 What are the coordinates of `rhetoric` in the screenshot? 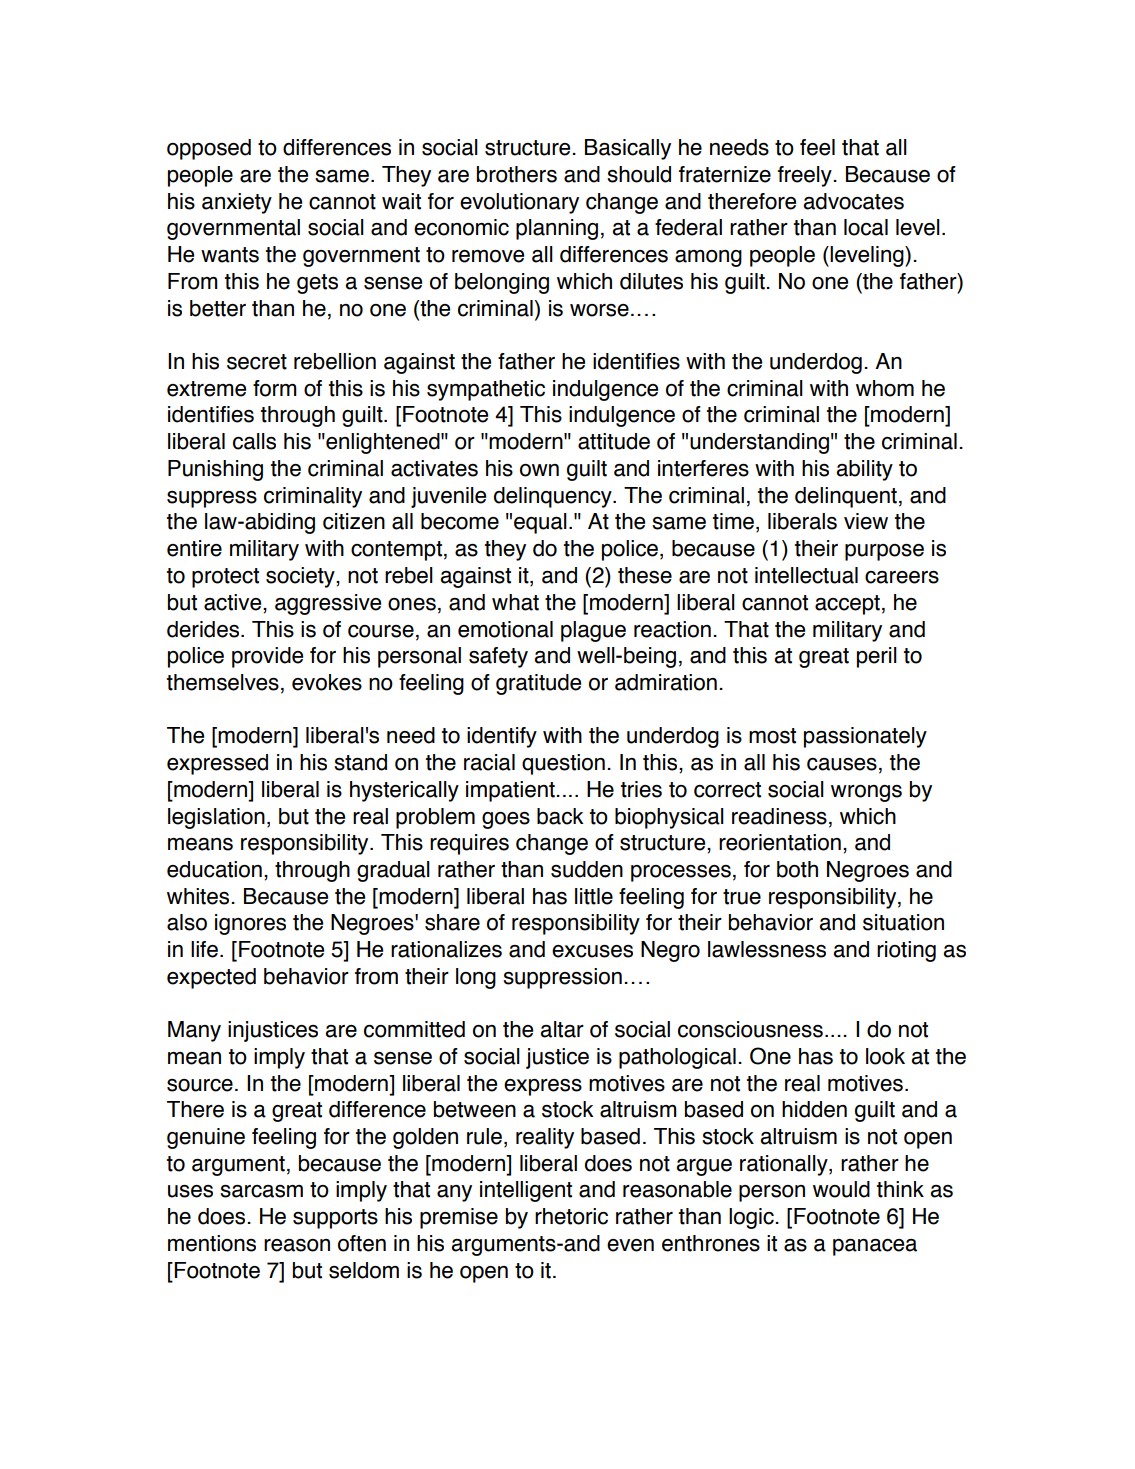 It's located at (571, 1216).
